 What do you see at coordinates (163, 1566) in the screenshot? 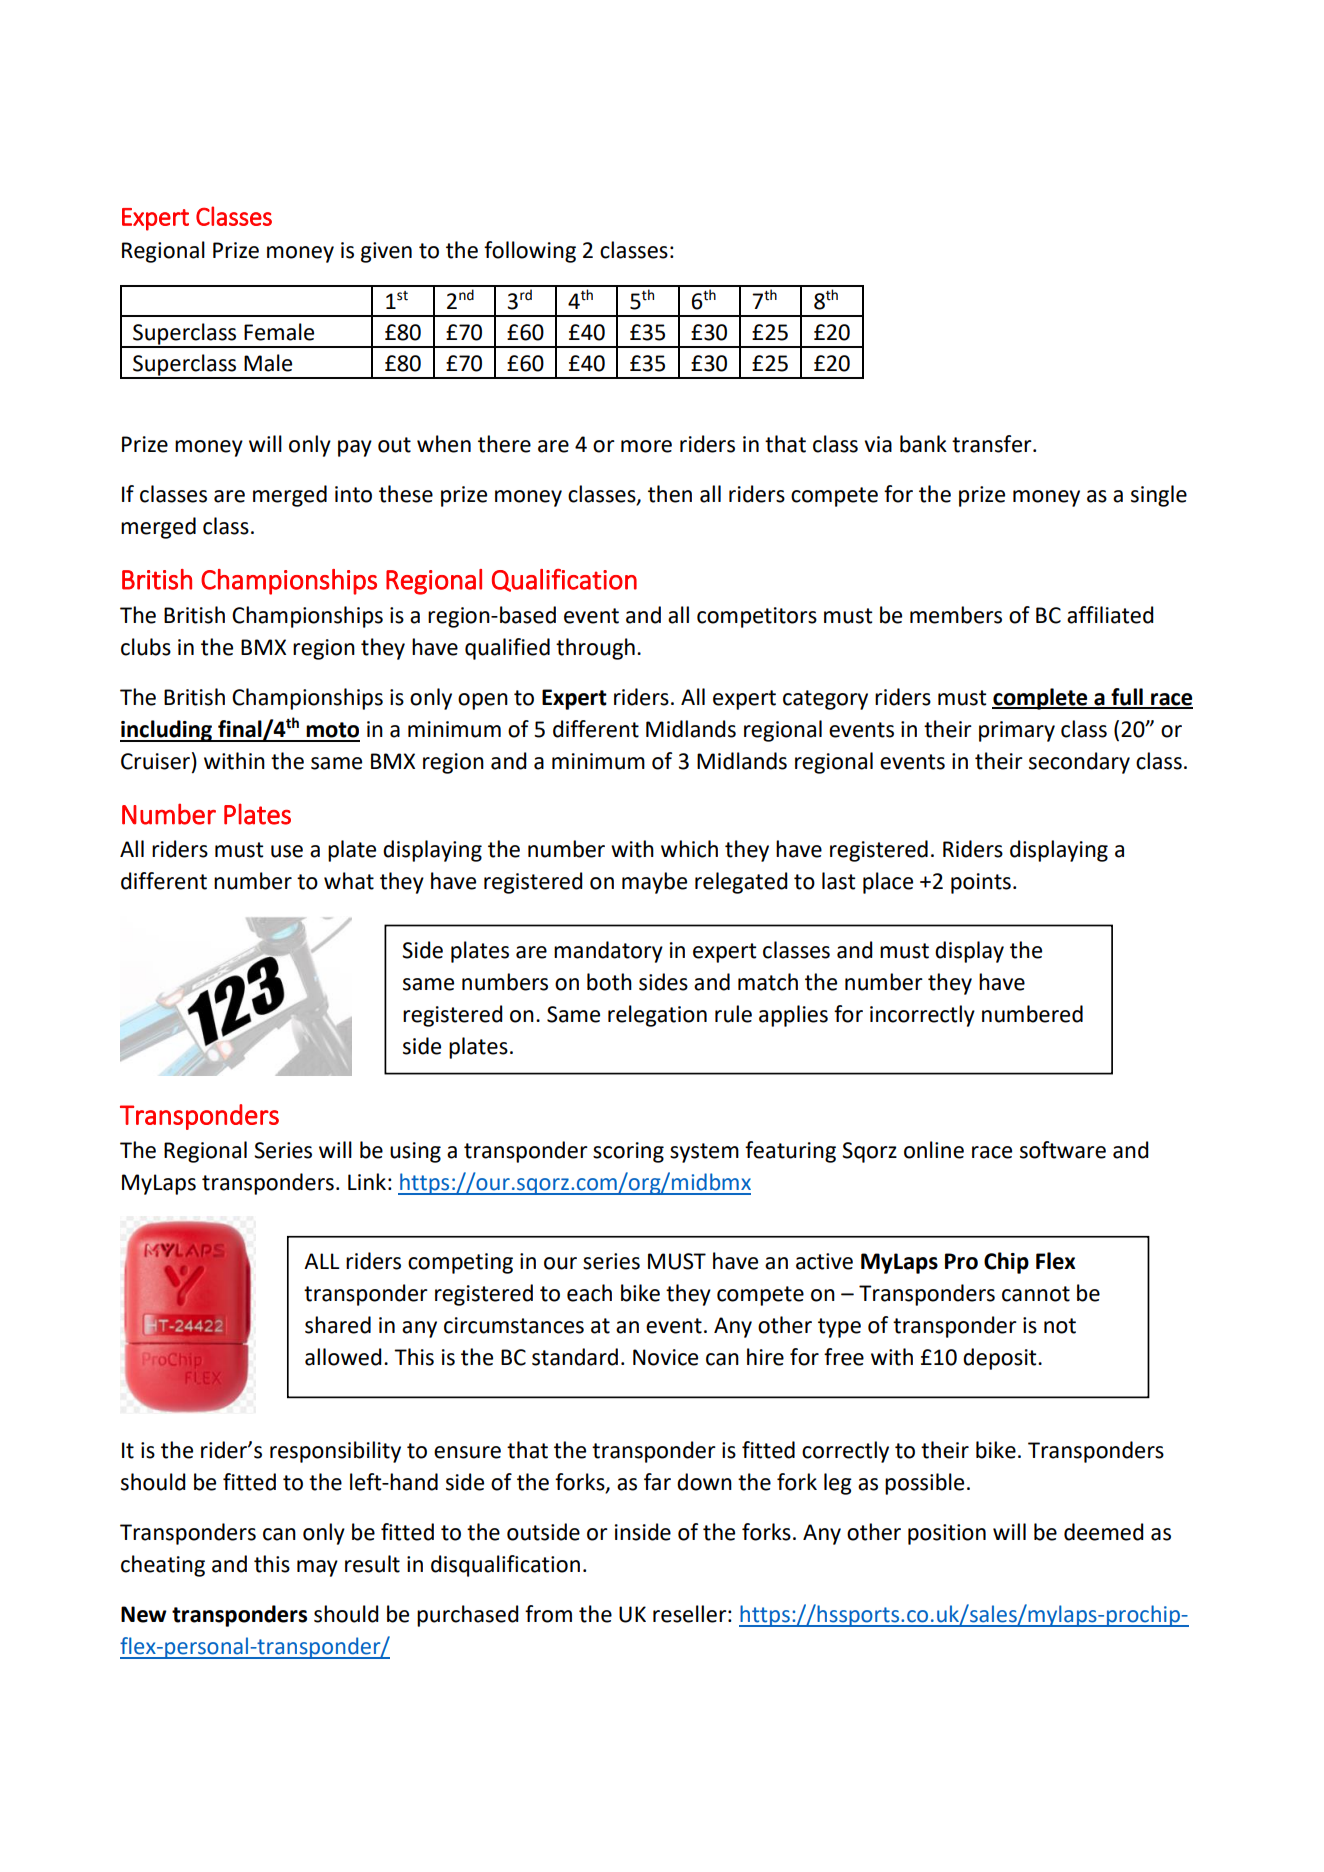
I see `cheating` at bounding box center [163, 1566].
